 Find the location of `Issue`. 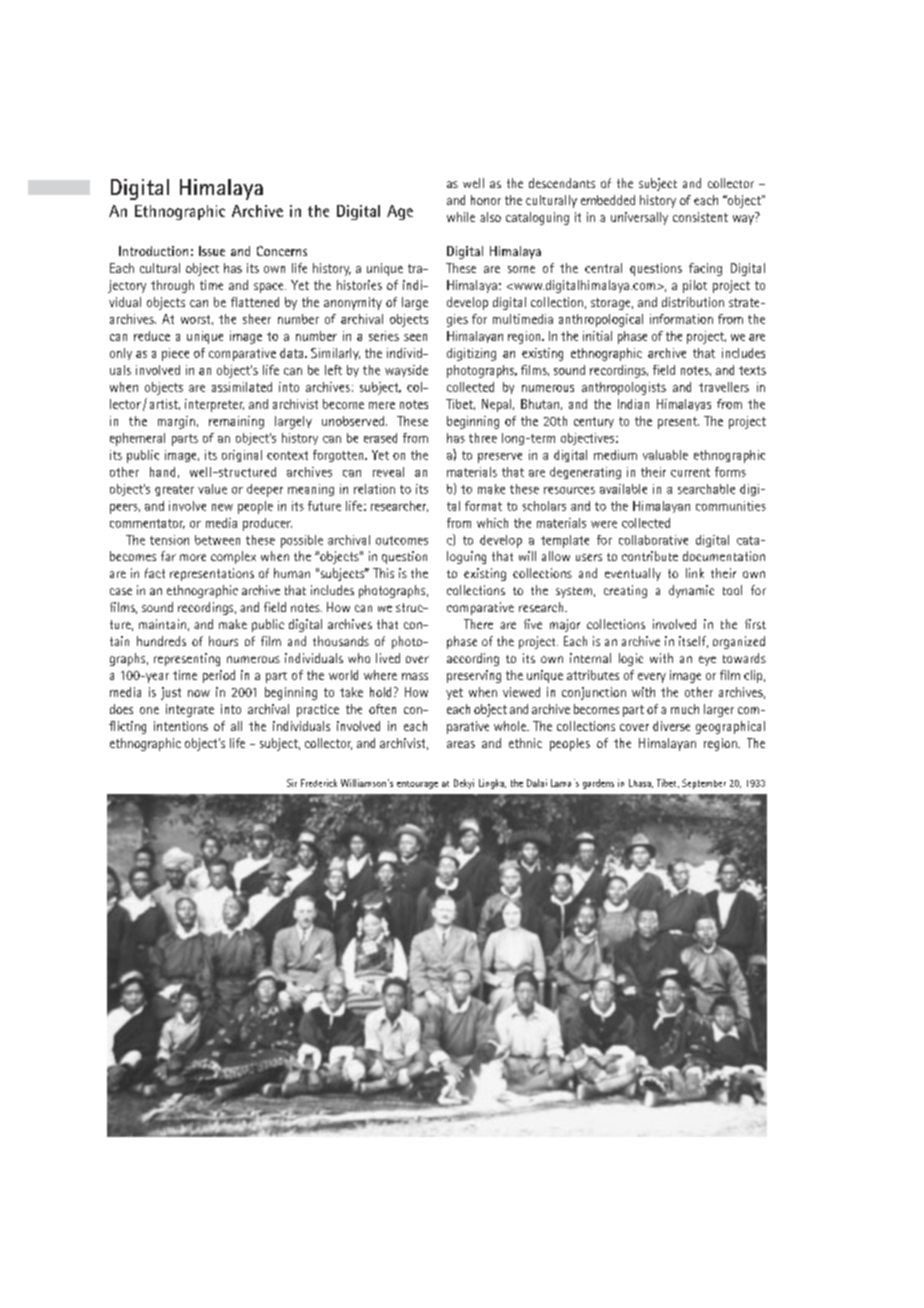

Issue is located at coordinates (212, 251).
